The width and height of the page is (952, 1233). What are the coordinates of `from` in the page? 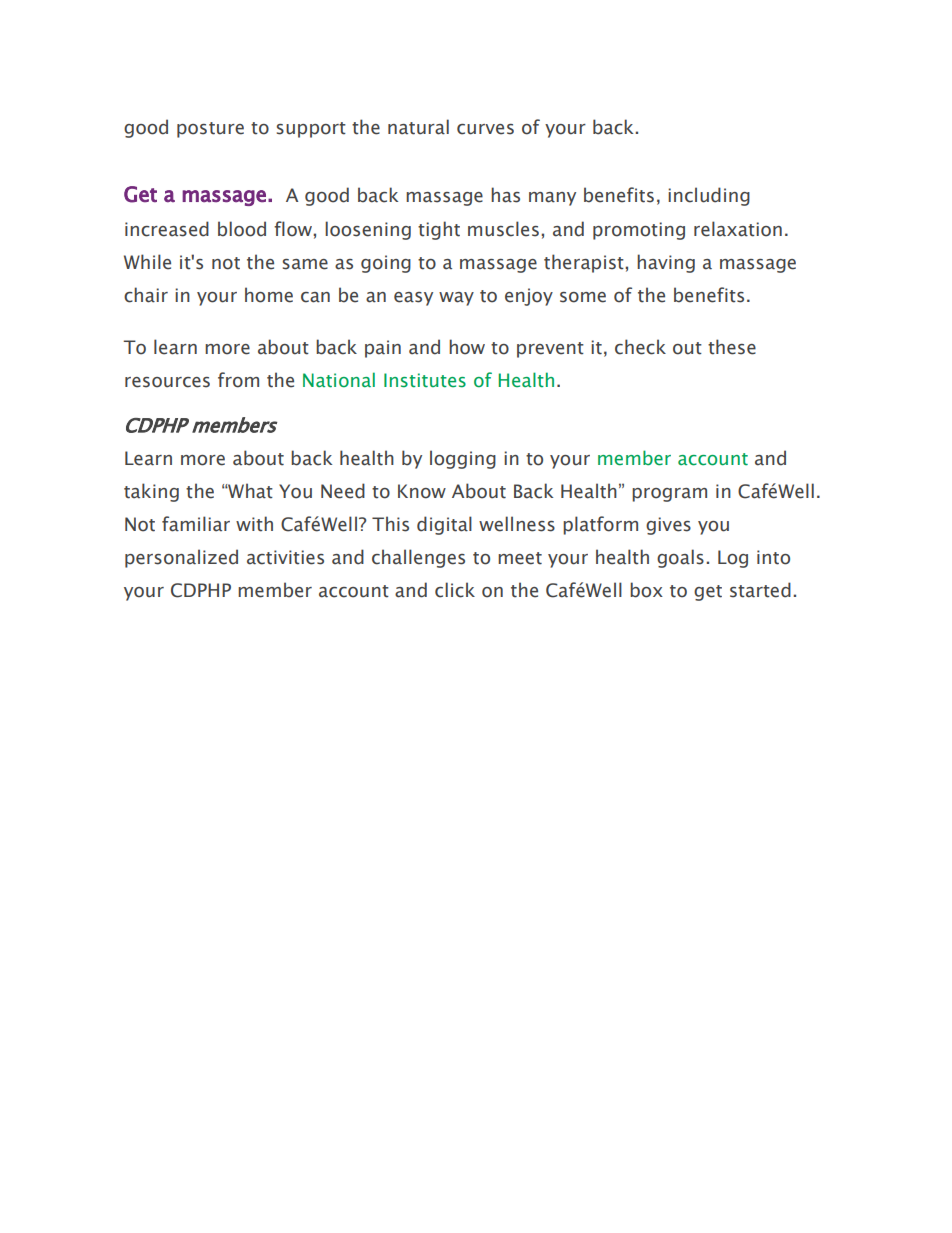 It's located at (238, 380).
